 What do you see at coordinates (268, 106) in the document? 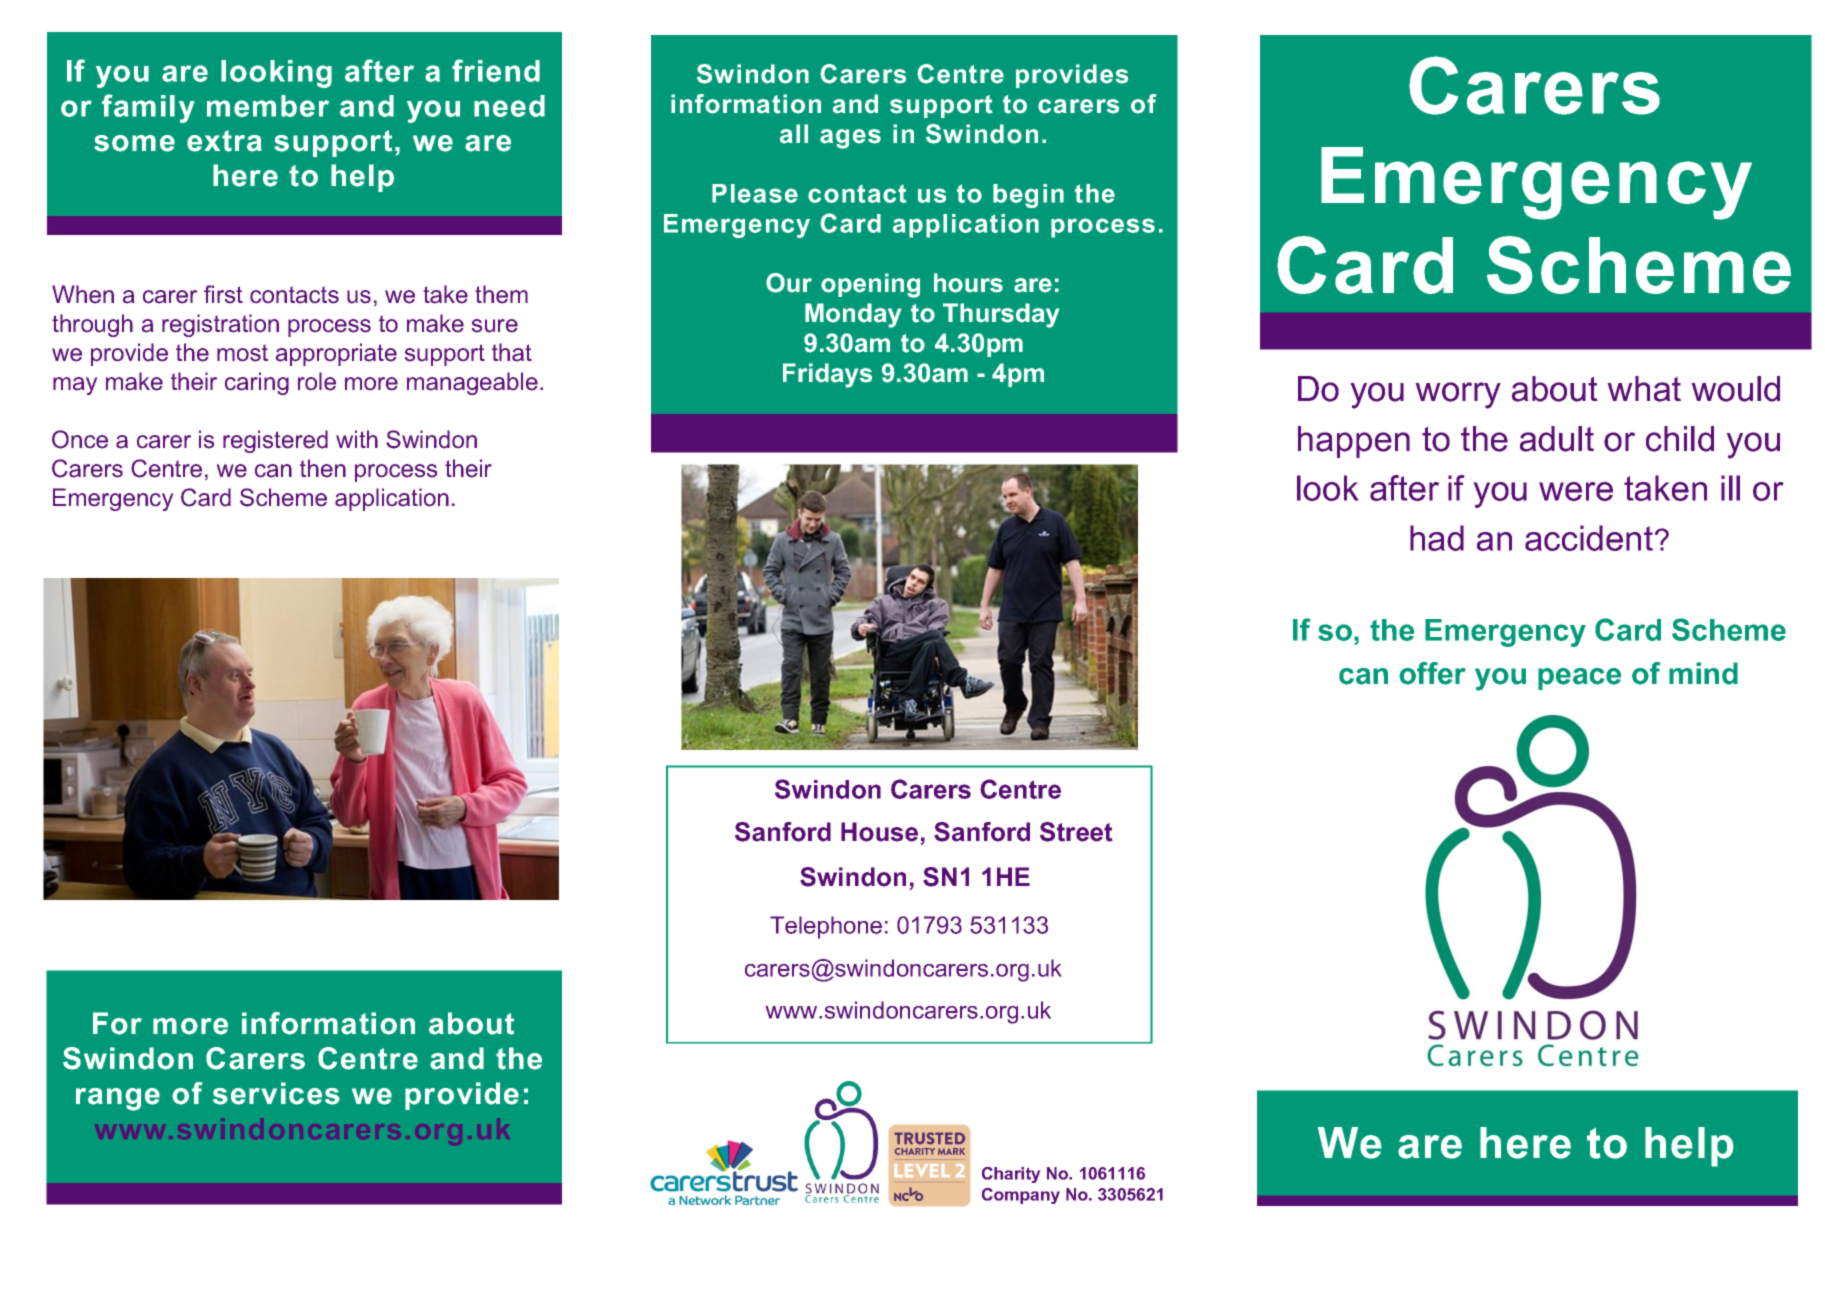
I see `member` at bounding box center [268, 106].
